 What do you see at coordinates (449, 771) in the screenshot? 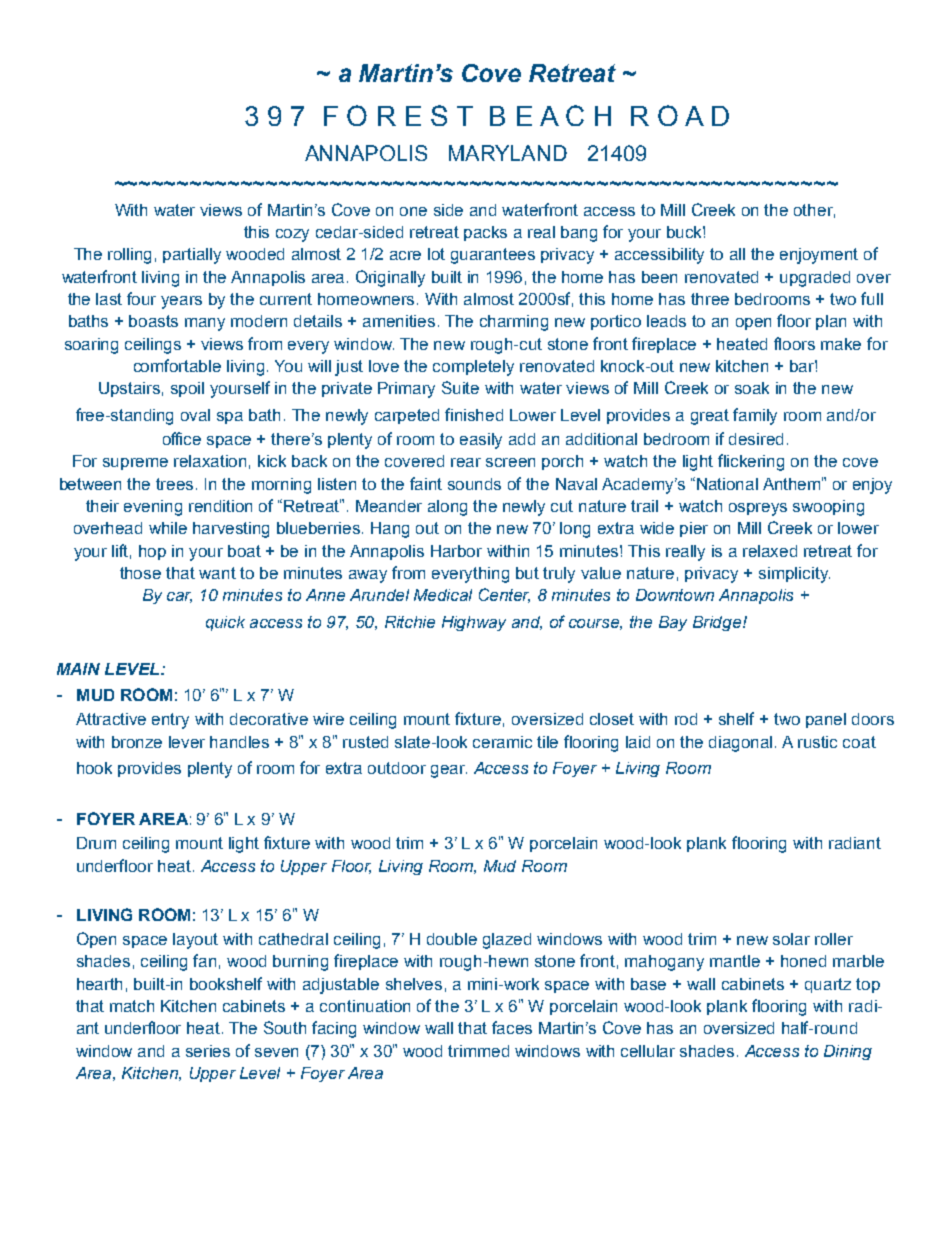
I see `gear` at bounding box center [449, 771].
